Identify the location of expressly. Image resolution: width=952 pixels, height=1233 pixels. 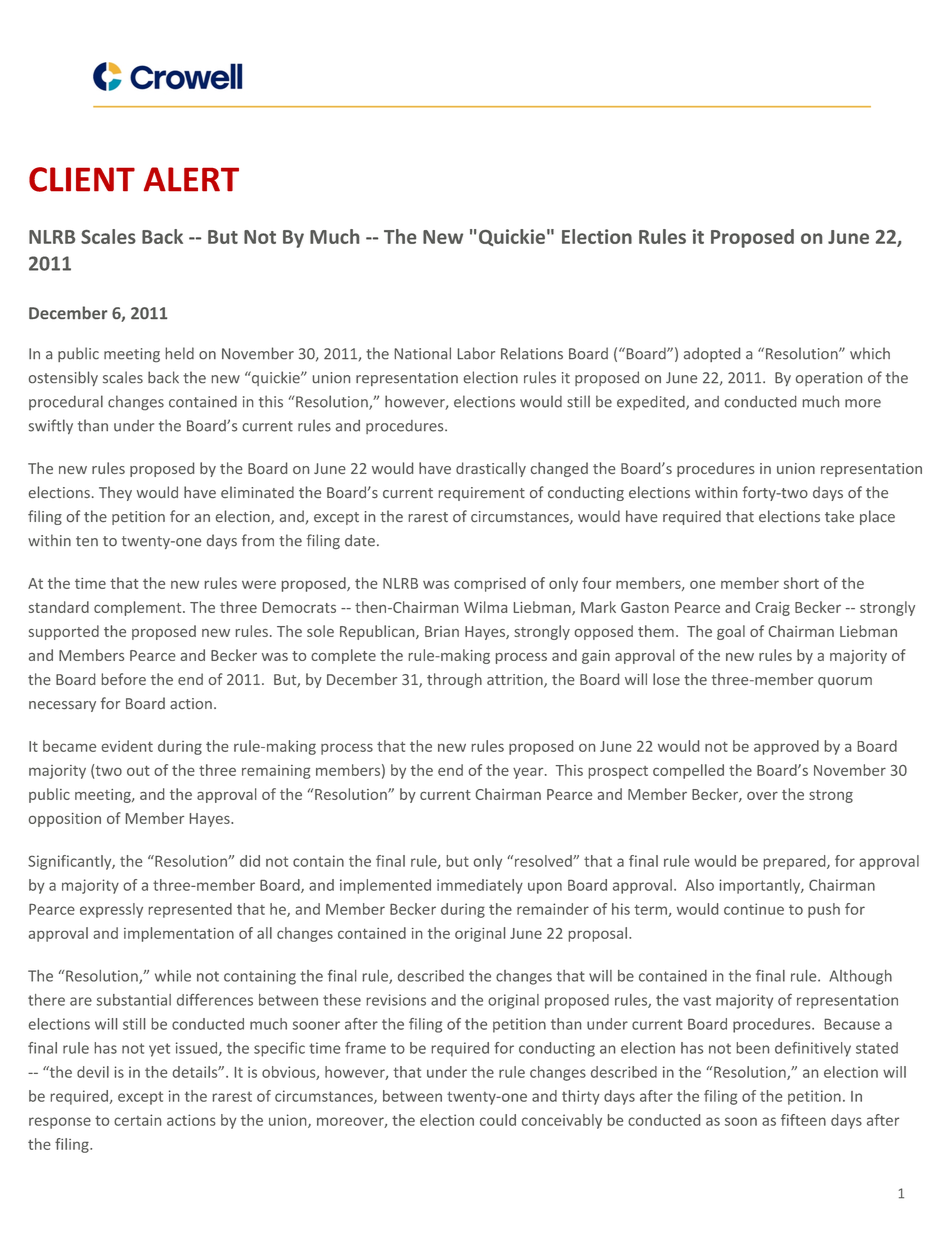
(111, 910).
